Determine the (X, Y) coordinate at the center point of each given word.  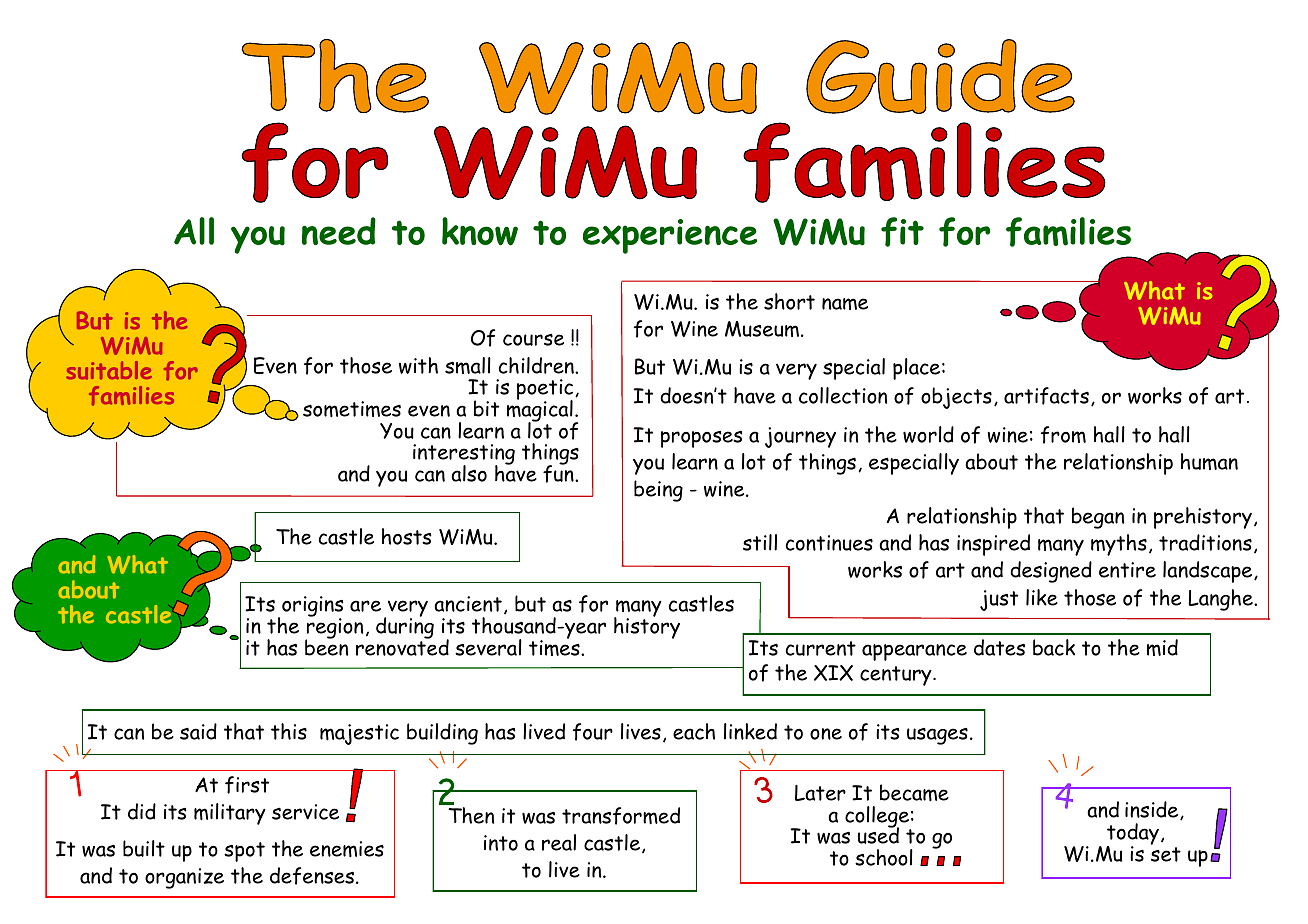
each (694, 731)
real (559, 842)
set (1166, 854)
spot (244, 852)
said (198, 731)
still (760, 542)
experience (670, 236)
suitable (109, 370)
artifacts (1046, 396)
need (339, 231)
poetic (546, 391)
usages (937, 736)
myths (1119, 545)
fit (902, 232)
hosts (407, 536)
